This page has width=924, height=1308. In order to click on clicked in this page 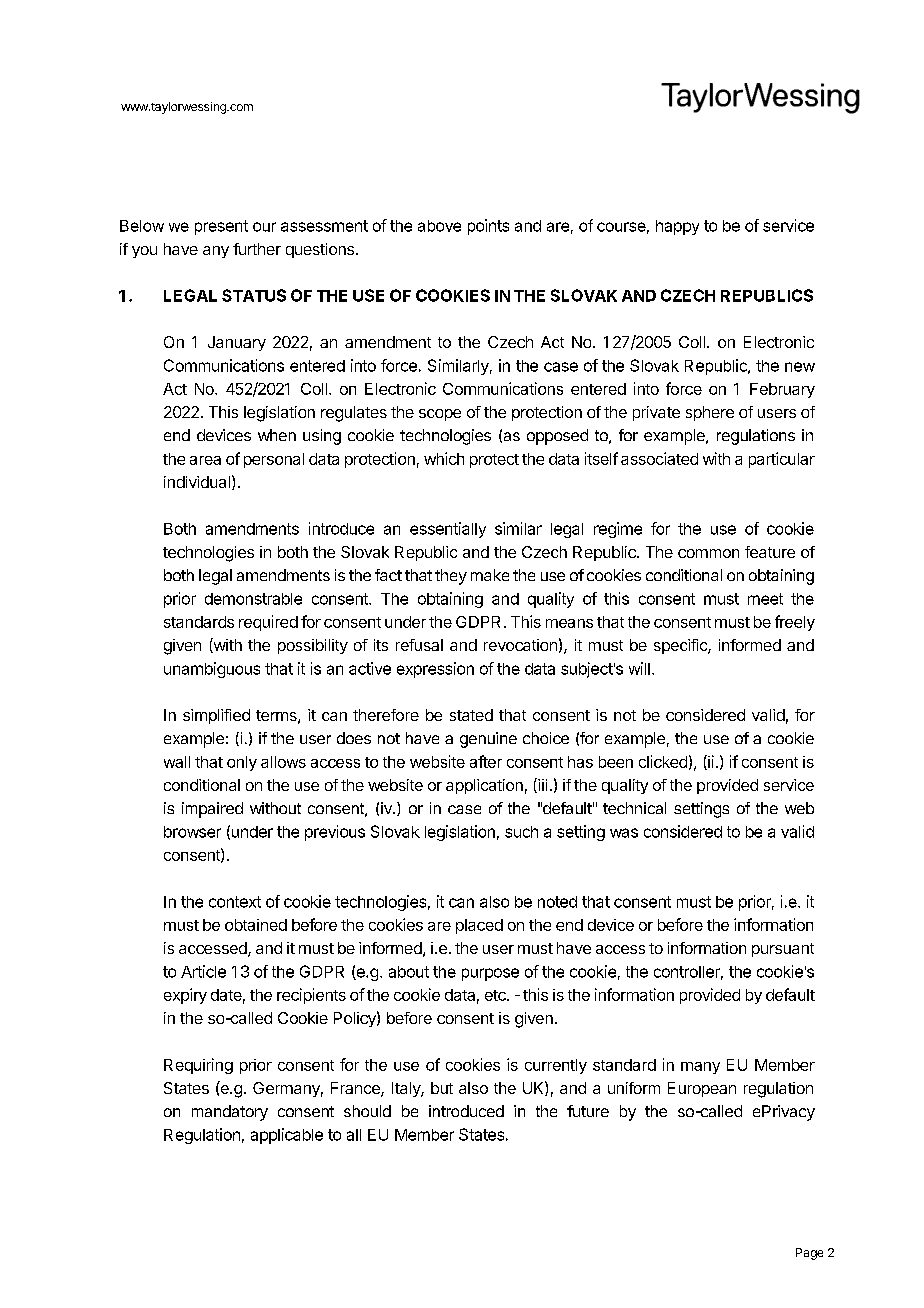, I will do `click(663, 761)`.
